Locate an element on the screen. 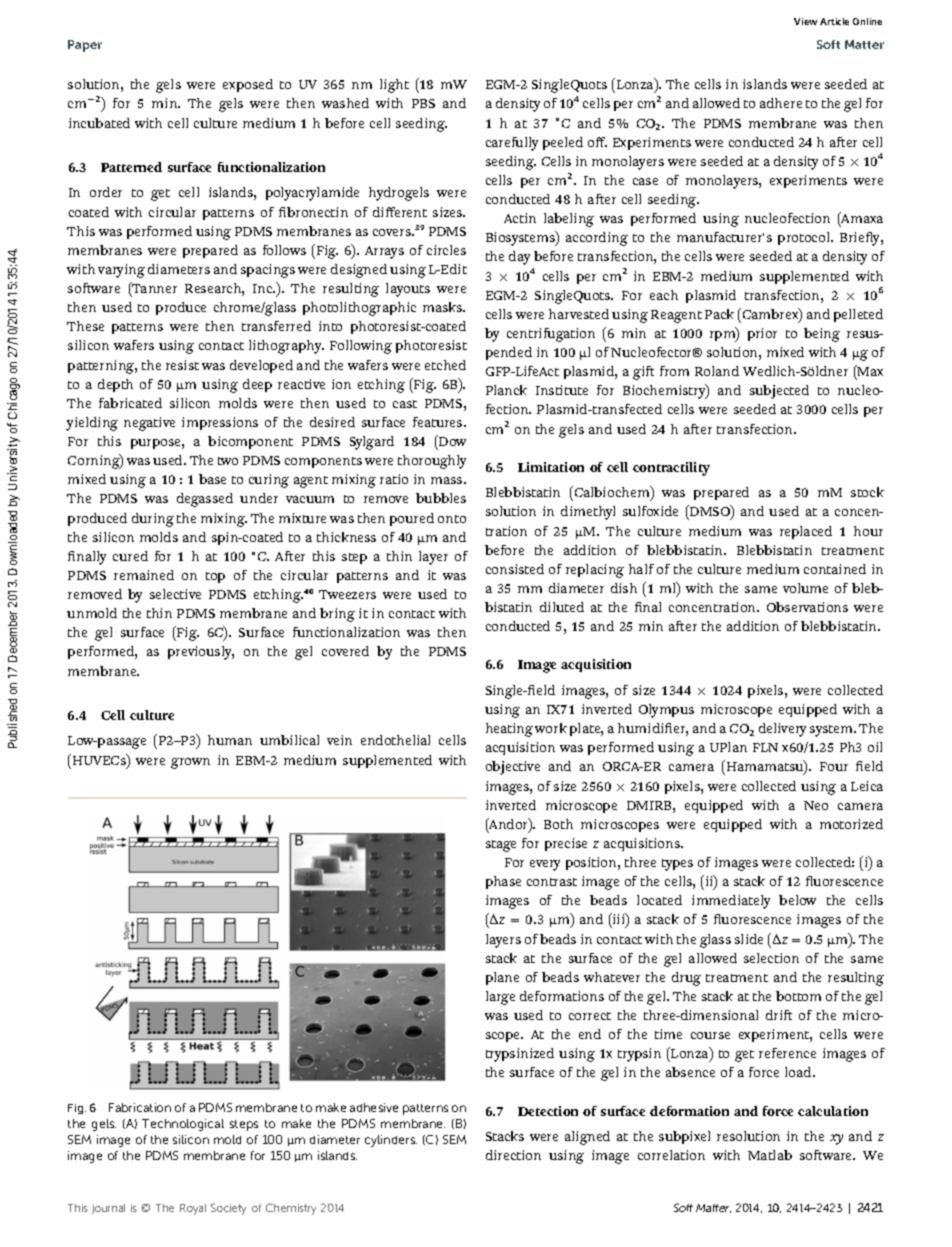  PBS is located at coordinates (423, 103).
